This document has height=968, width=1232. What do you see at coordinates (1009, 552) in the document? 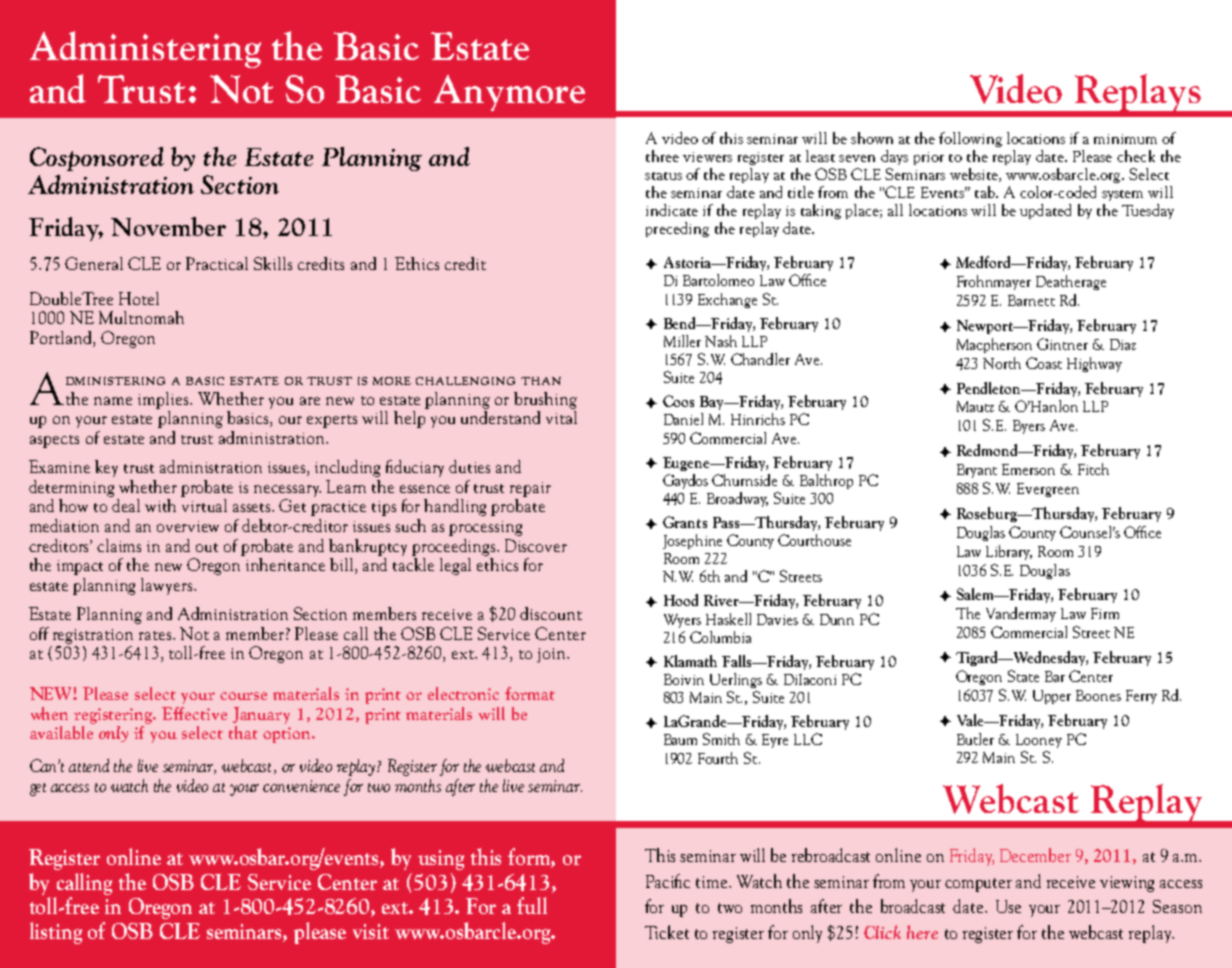
I see `Library` at bounding box center [1009, 552].
